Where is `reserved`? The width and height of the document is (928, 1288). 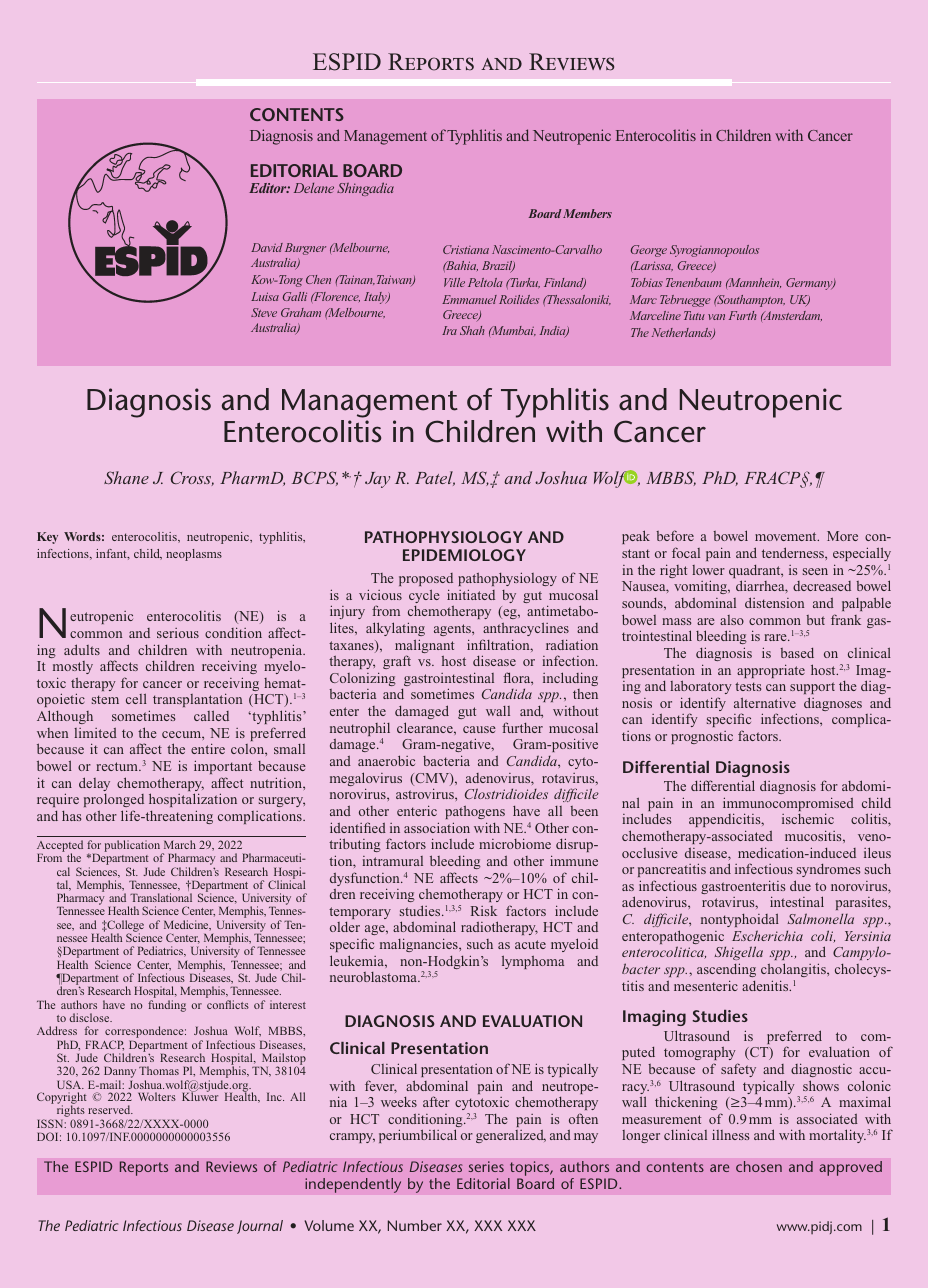 reserved is located at coordinates (110, 1109).
